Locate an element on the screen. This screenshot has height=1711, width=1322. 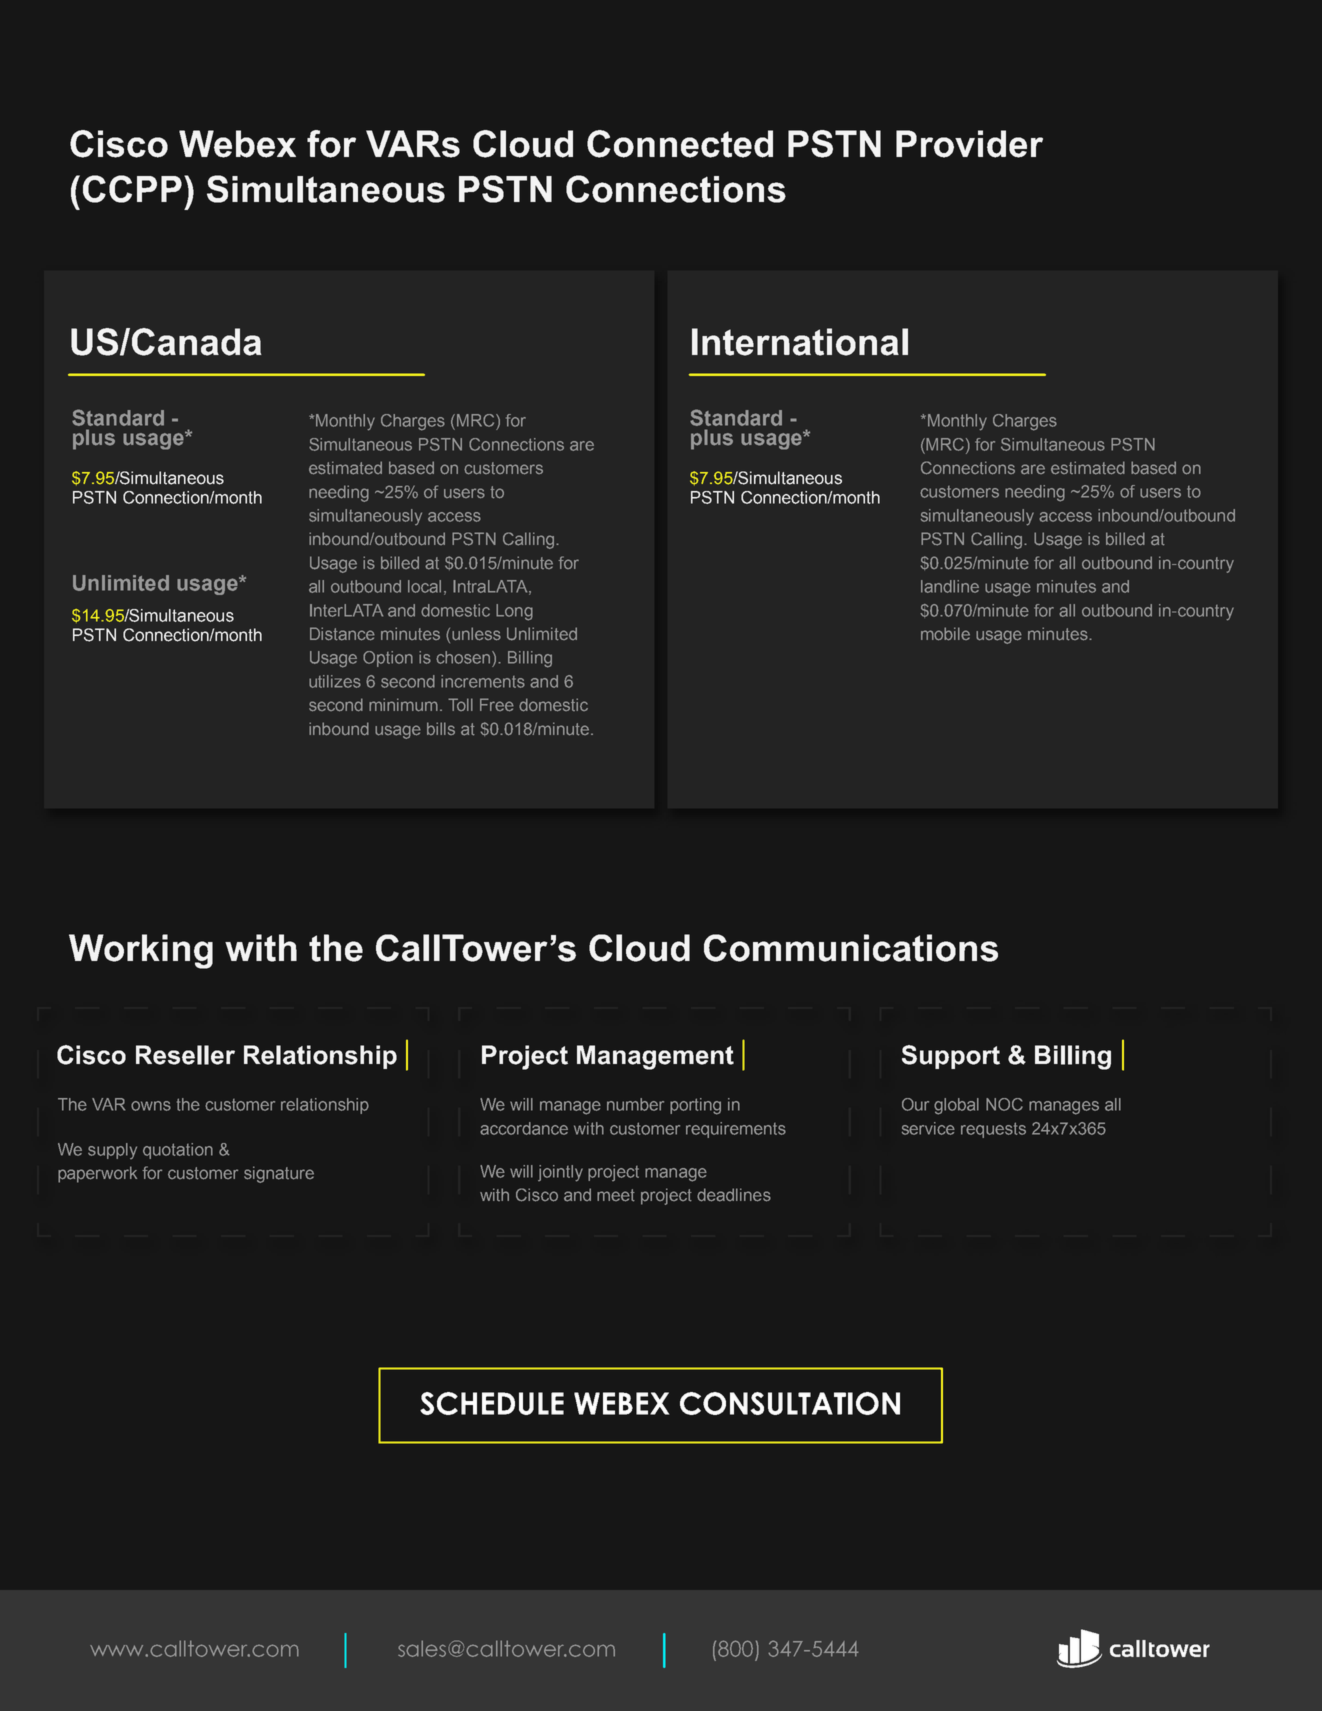
Provider is located at coordinates (969, 144).
